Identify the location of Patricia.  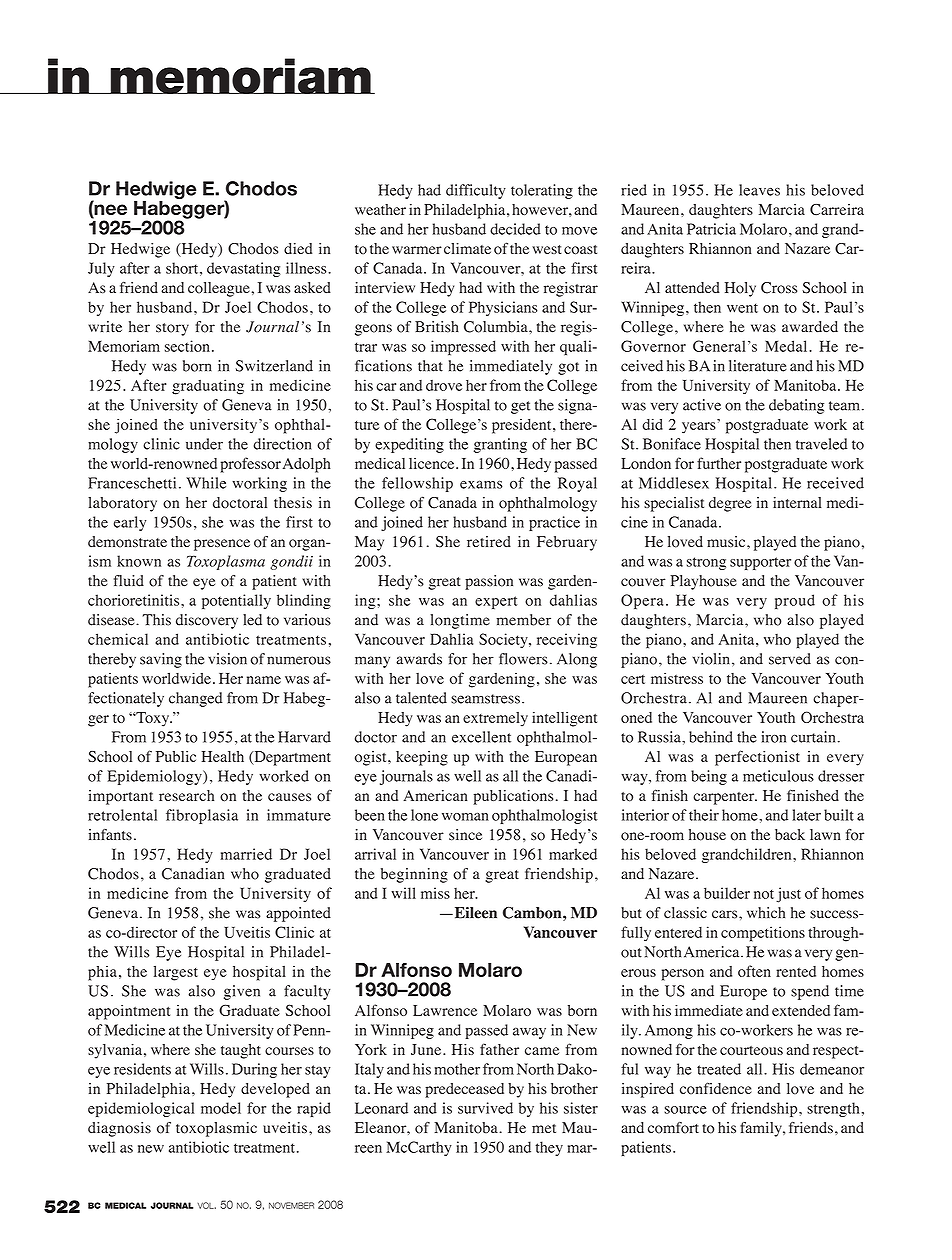
(711, 229).
